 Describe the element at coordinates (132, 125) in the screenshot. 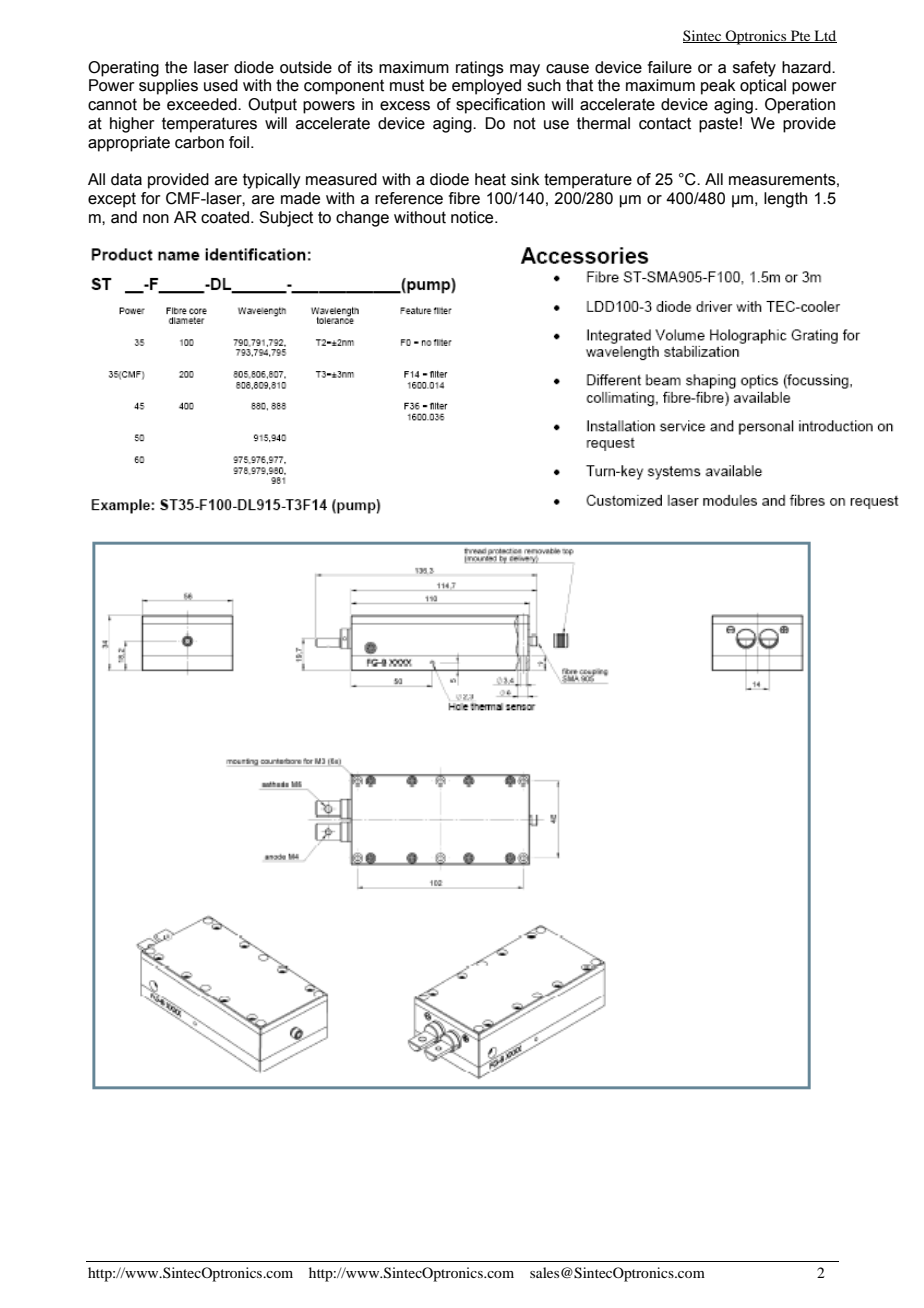

I see `higher` at that location.
